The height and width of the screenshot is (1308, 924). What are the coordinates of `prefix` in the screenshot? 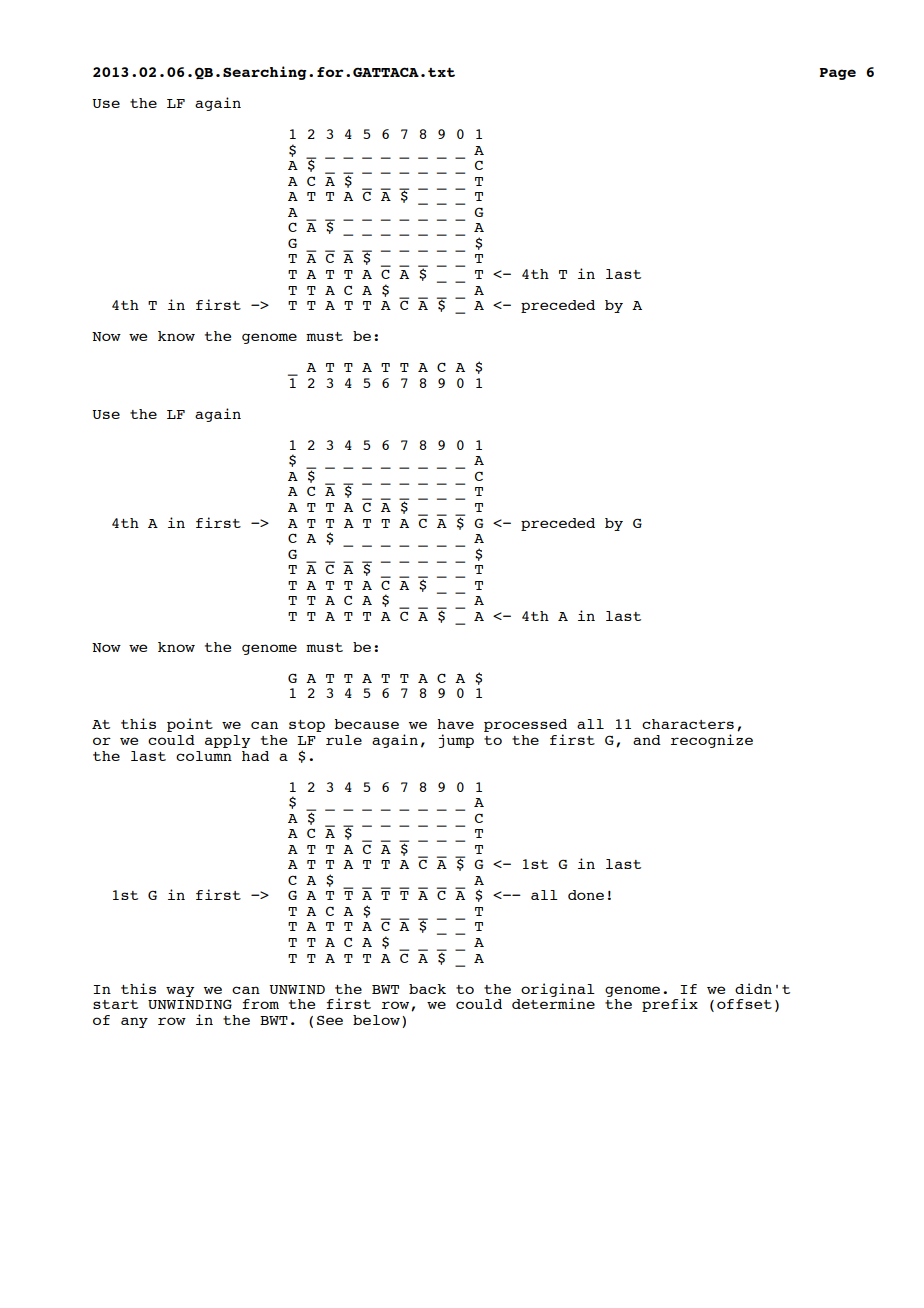 It's located at (670, 1005).
